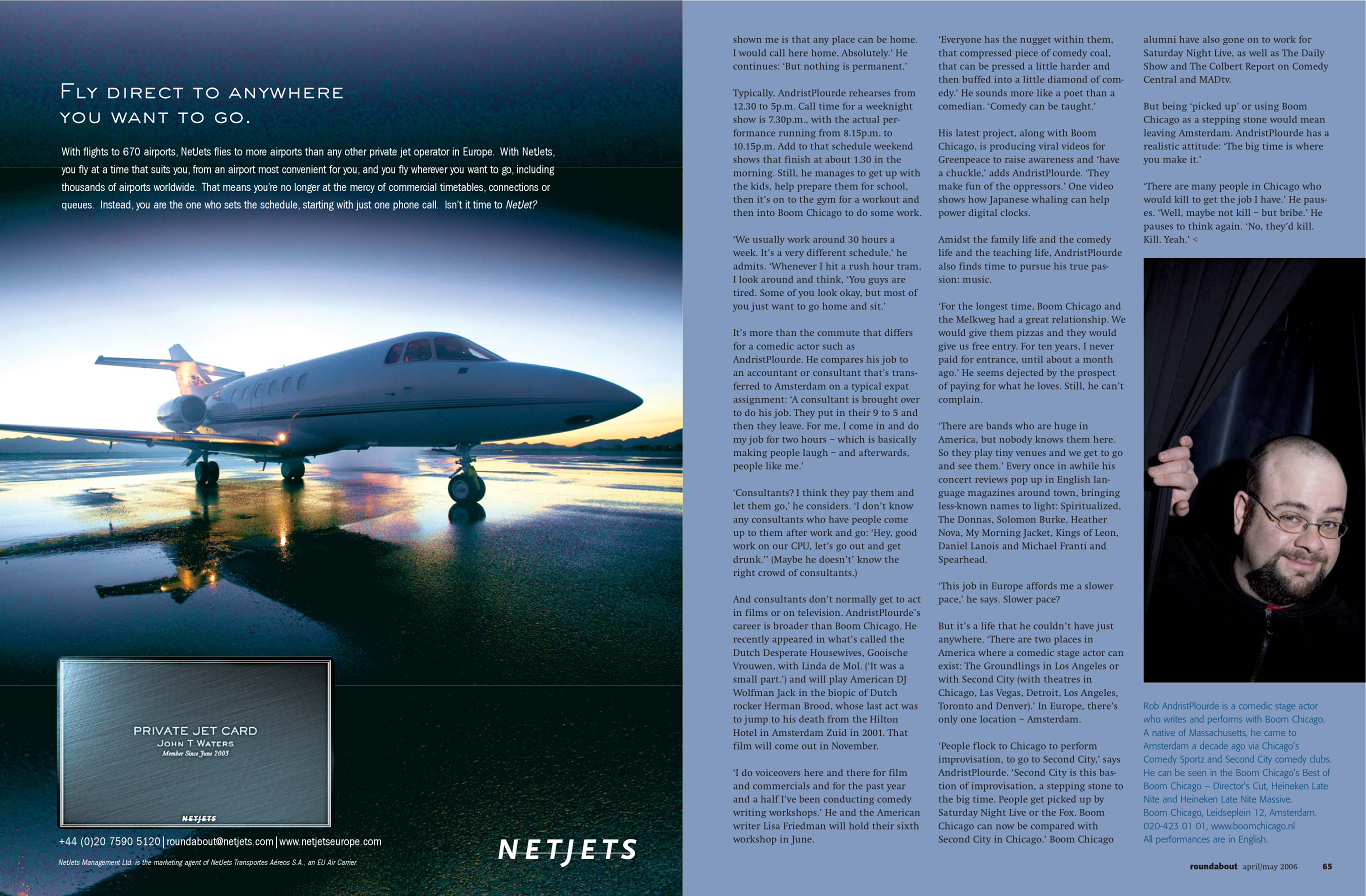 This image has height=896, width=1366. What do you see at coordinates (746, 825) in the image?
I see `writer` at bounding box center [746, 825].
